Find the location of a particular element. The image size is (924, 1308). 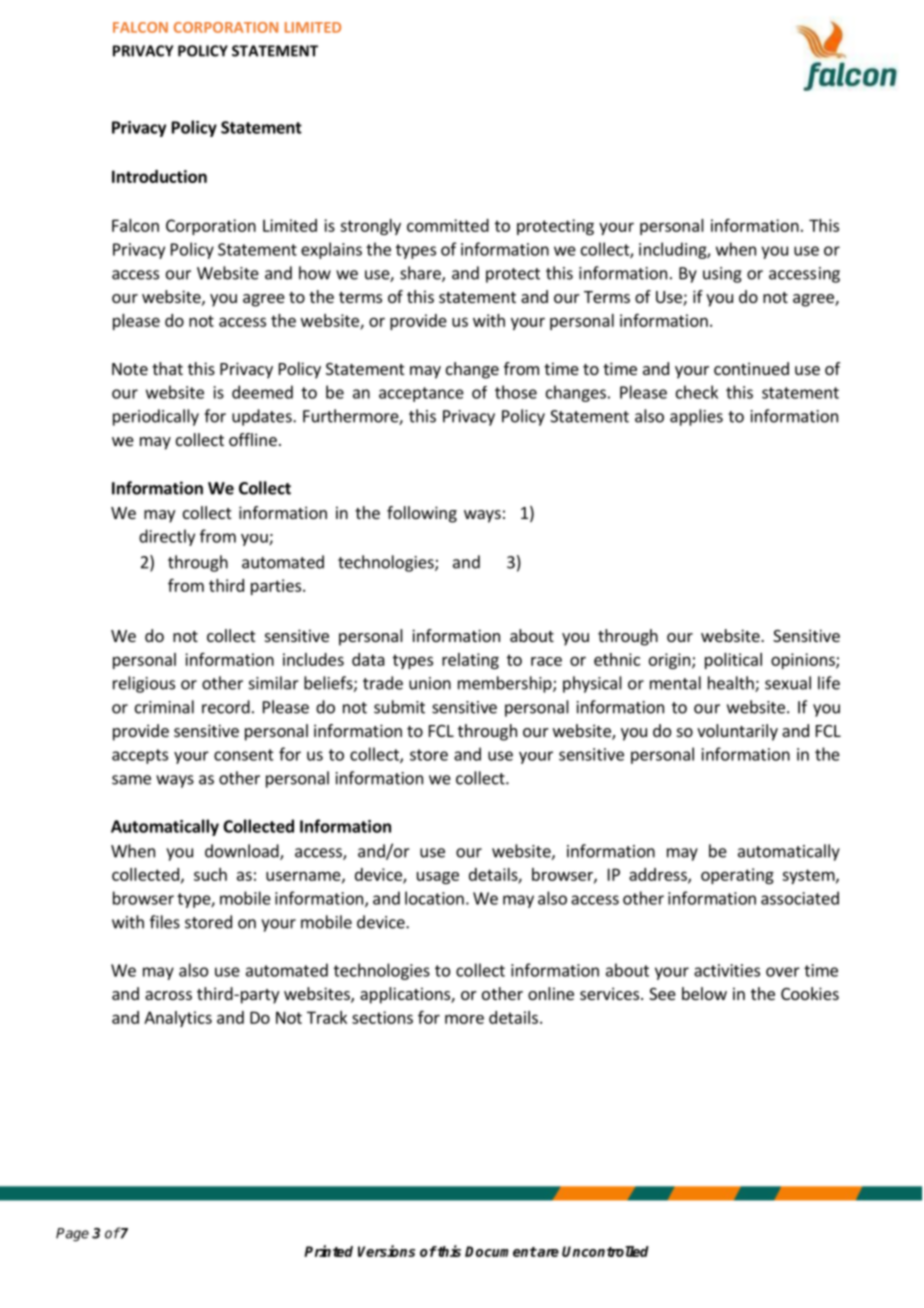

Page is located at coordinates (72, 1235).
